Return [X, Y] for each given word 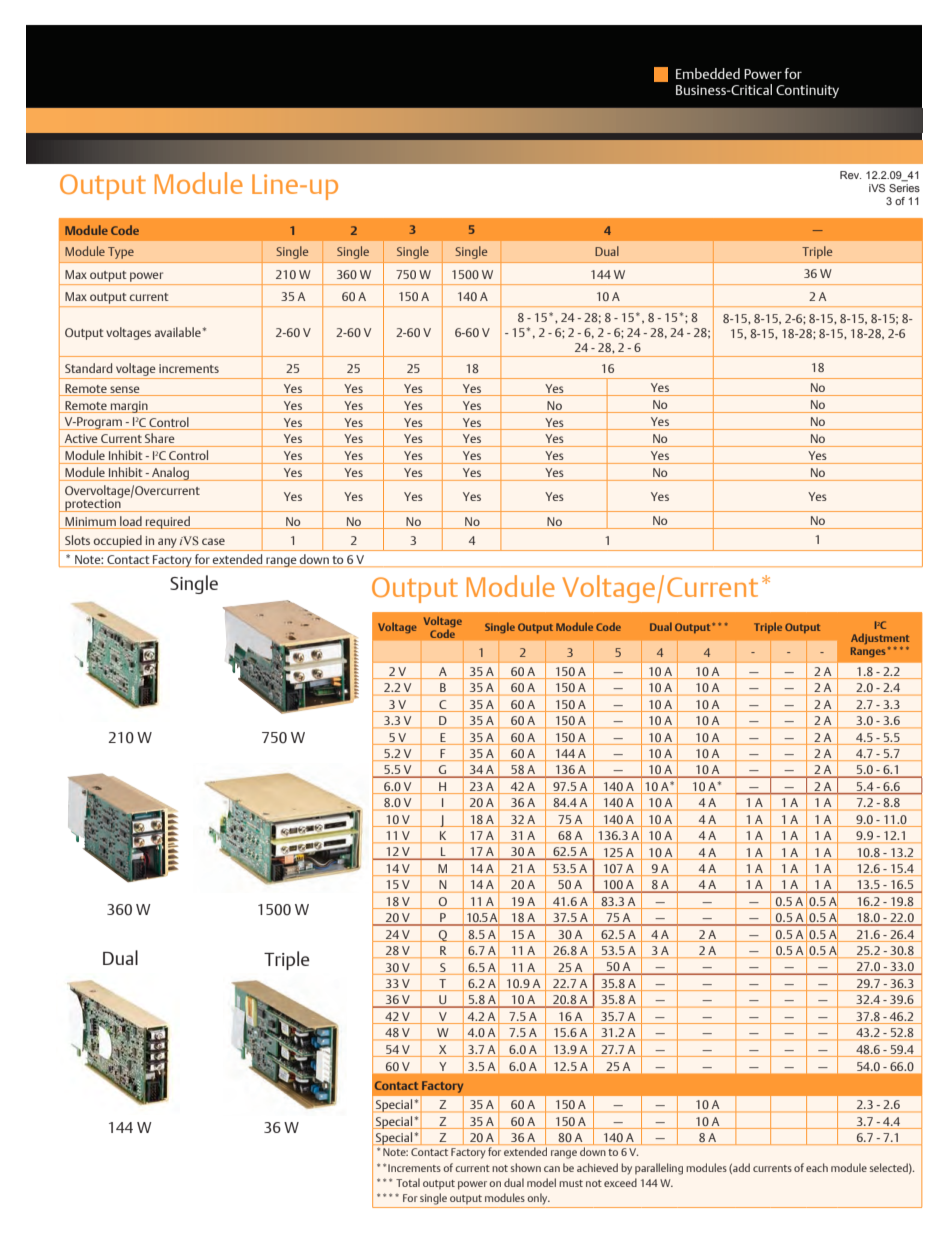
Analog [170, 474]
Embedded [708, 73]
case [213, 541]
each [817, 1167]
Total [408, 1182]
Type [121, 253]
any [167, 543]
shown [526, 1167]
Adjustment [880, 638]
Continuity [807, 91]
